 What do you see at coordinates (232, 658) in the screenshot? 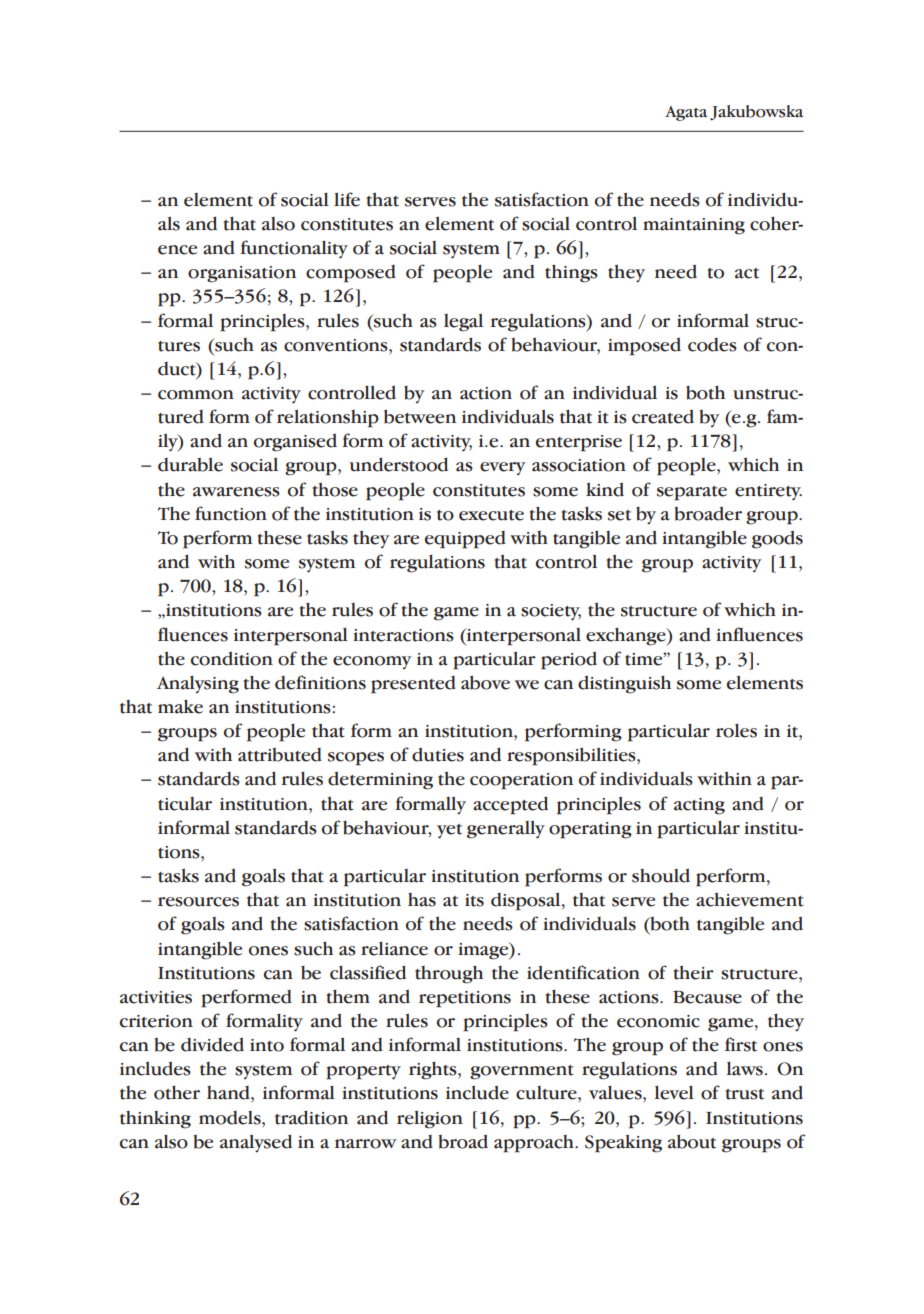
I see `condition` at bounding box center [232, 658].
